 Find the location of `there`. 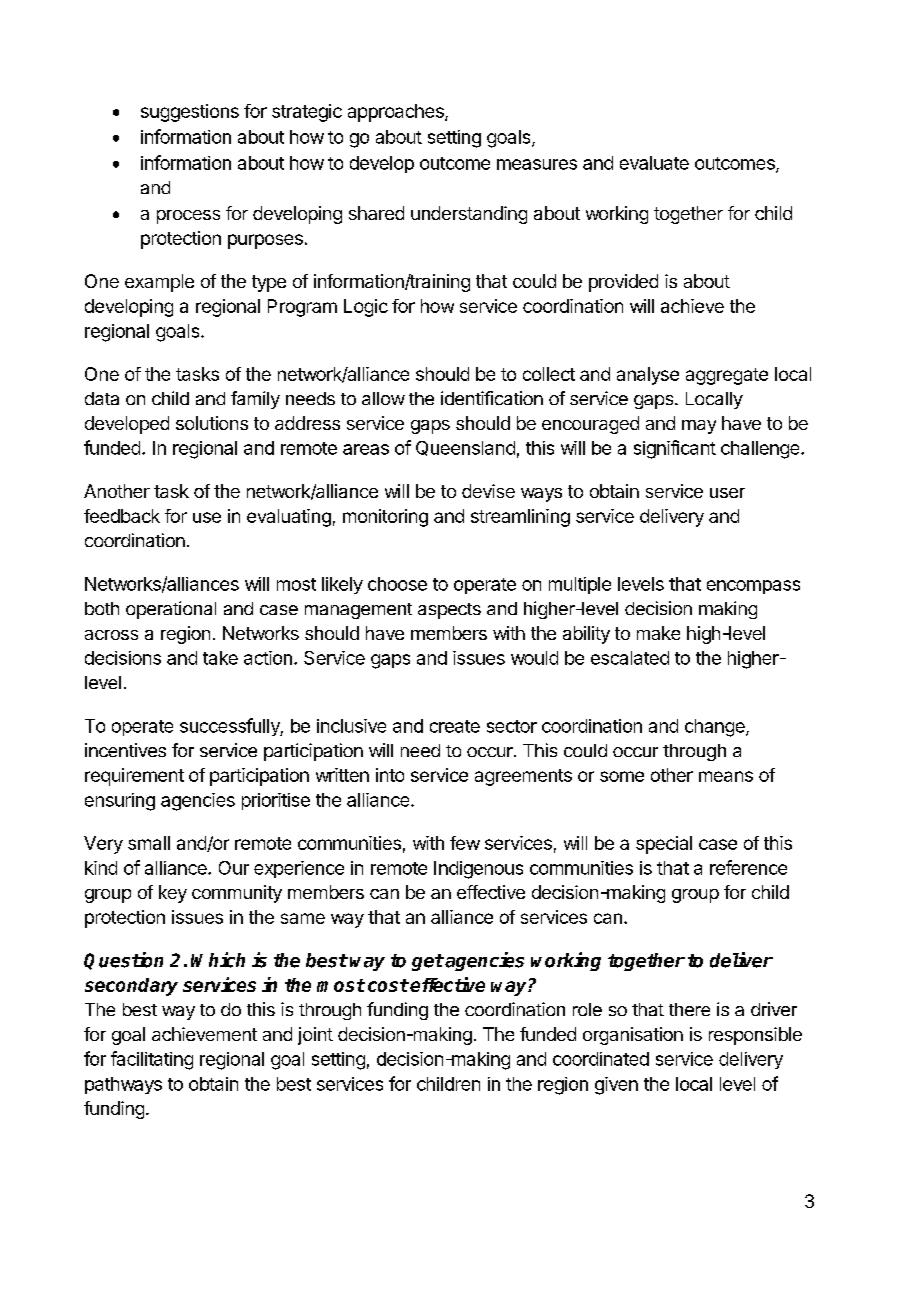

there is located at coordinates (689, 1009).
